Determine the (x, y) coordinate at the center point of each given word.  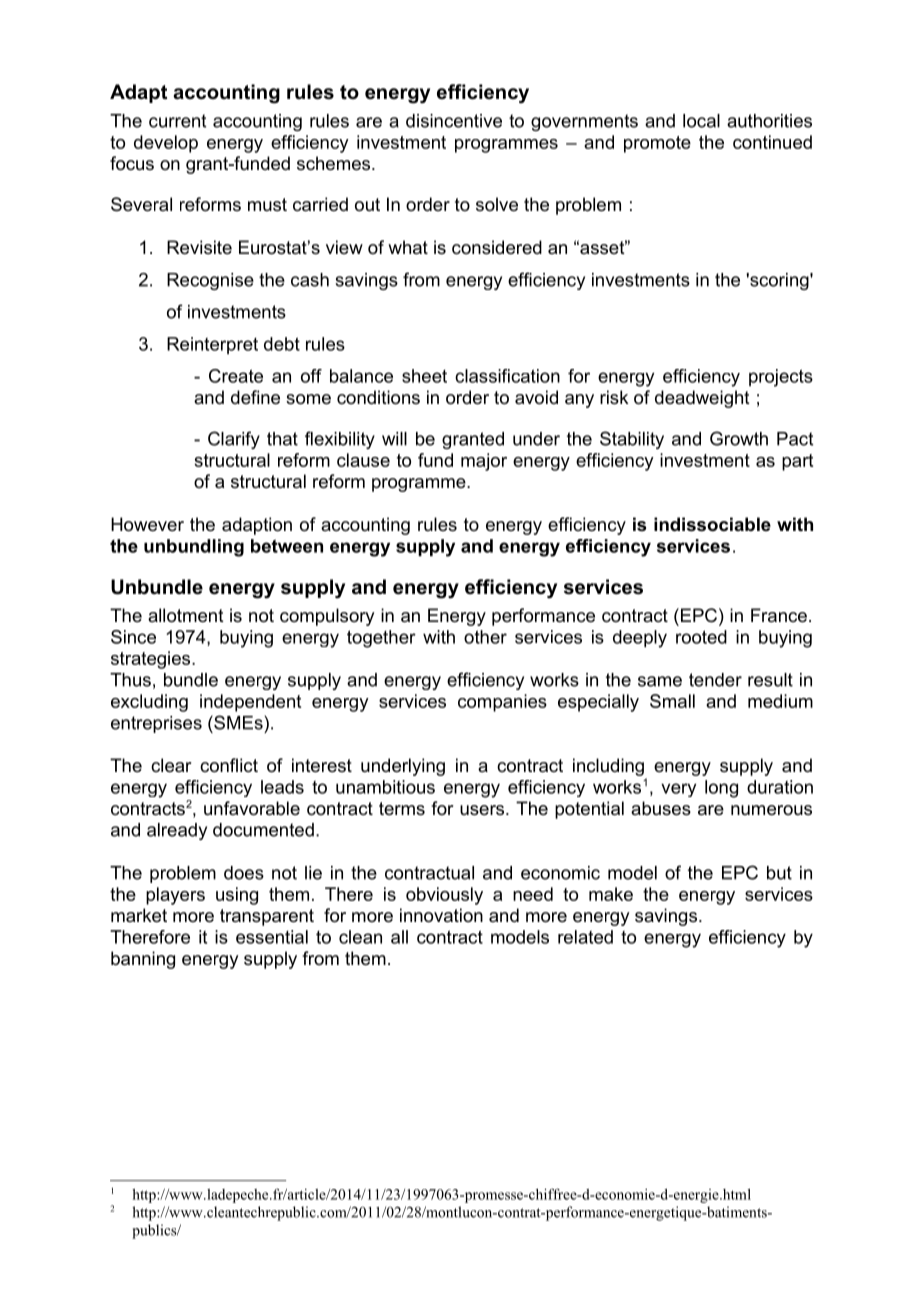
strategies (152, 660)
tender (715, 680)
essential (272, 937)
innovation (441, 915)
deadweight (702, 399)
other (485, 637)
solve (497, 204)
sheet (424, 376)
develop (166, 144)
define (255, 397)
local (701, 121)
